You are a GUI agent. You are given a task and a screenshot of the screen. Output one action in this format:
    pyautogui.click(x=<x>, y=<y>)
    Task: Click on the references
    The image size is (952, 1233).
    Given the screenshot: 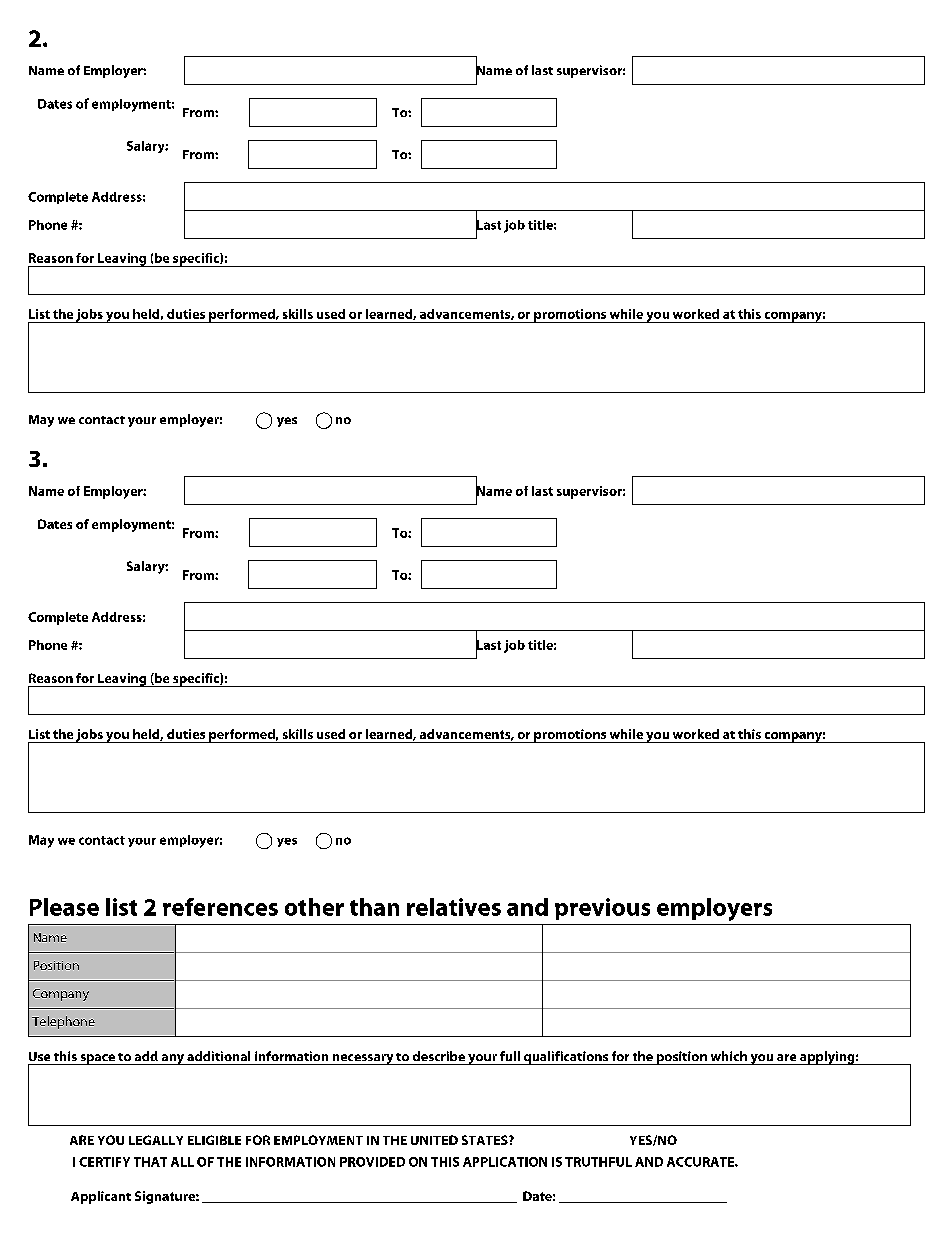 What is the action you would take?
    pyautogui.click(x=220, y=907)
